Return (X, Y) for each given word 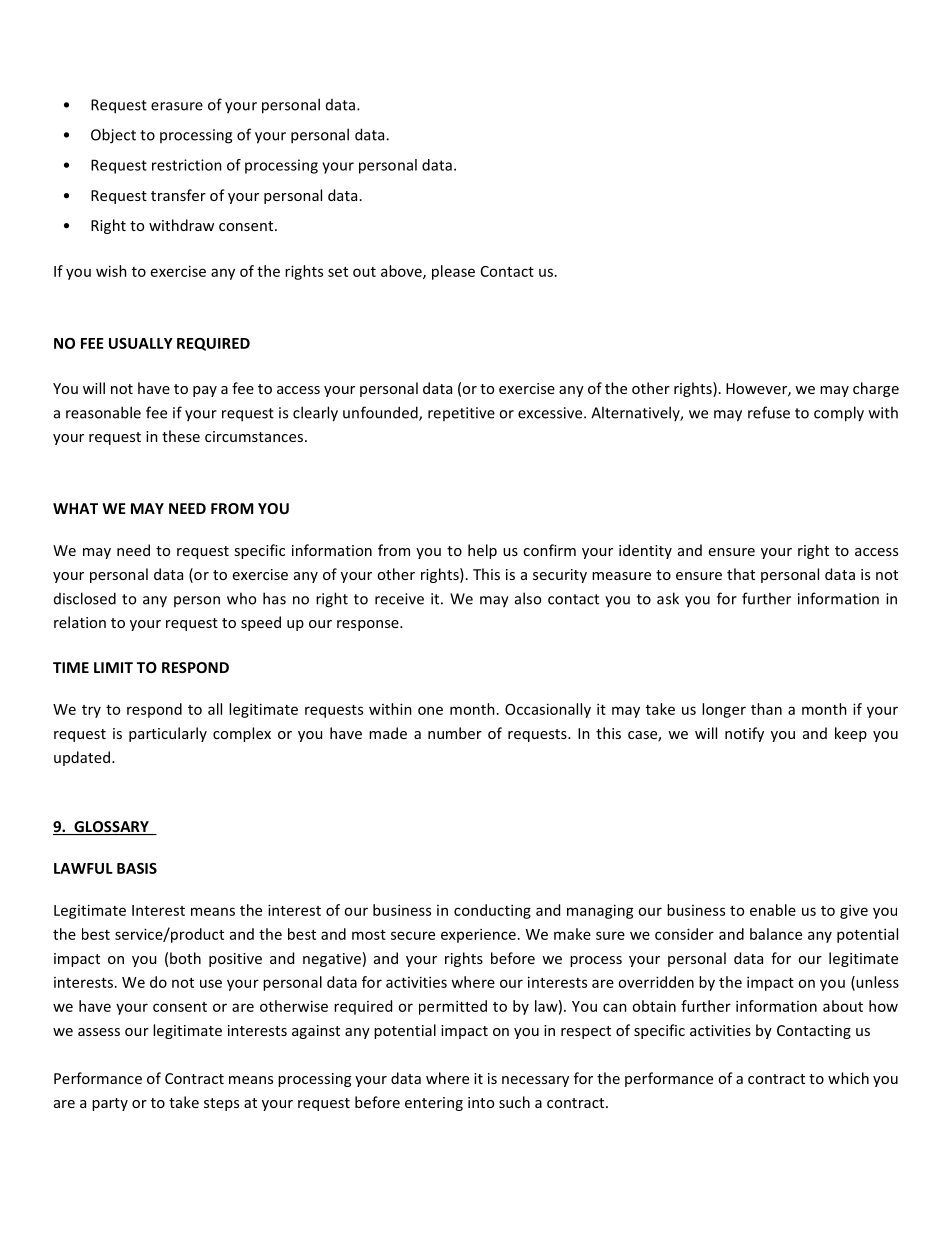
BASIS (137, 868)
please (453, 272)
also (528, 598)
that (741, 574)
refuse (769, 412)
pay (205, 391)
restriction (187, 165)
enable (773, 910)
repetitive (461, 414)
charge (876, 389)
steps (221, 1104)
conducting (492, 911)
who (241, 598)
